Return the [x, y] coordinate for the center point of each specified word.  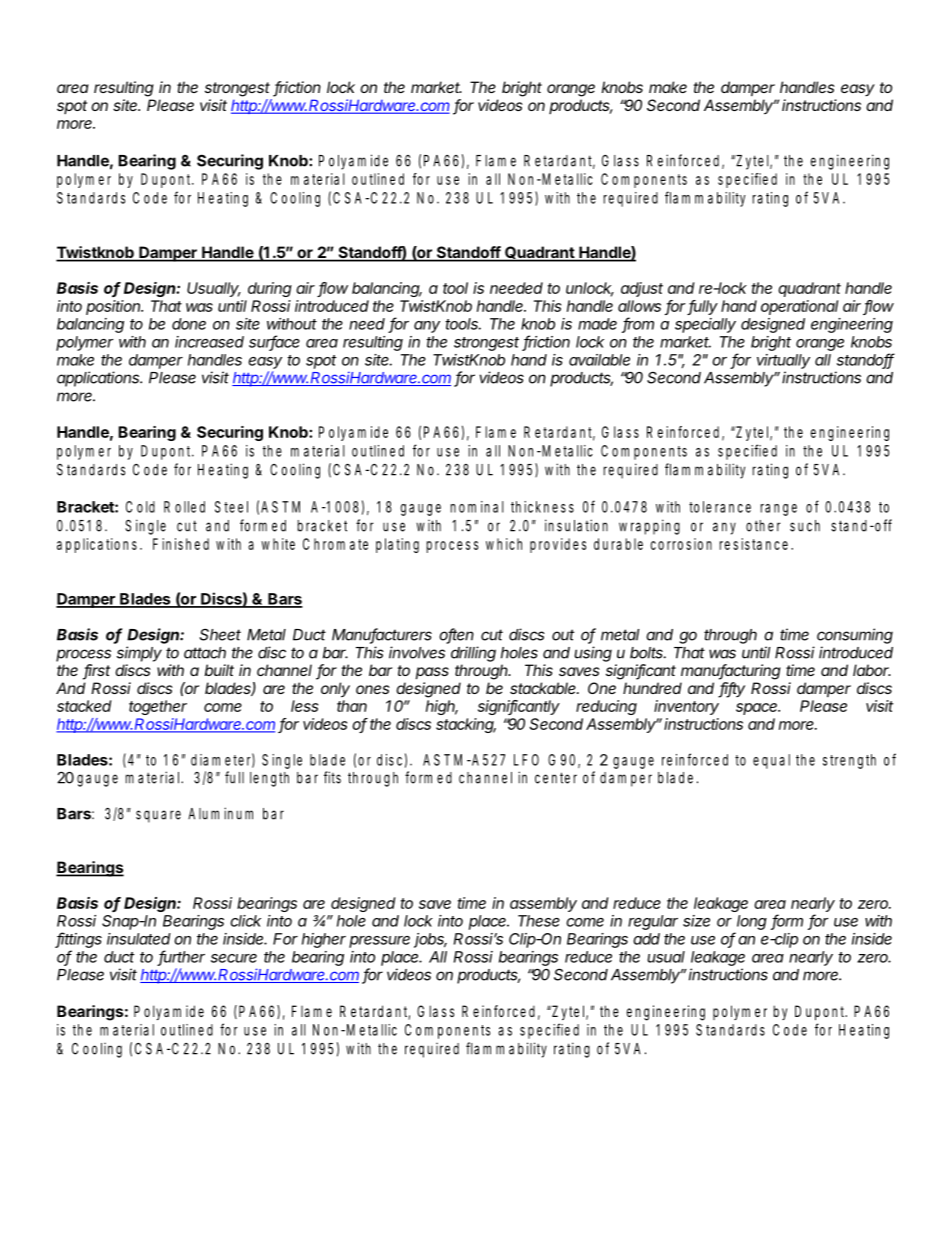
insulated [139, 939]
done [189, 324]
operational [799, 307]
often [456, 635]
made [597, 324]
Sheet [220, 634]
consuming [855, 636]
